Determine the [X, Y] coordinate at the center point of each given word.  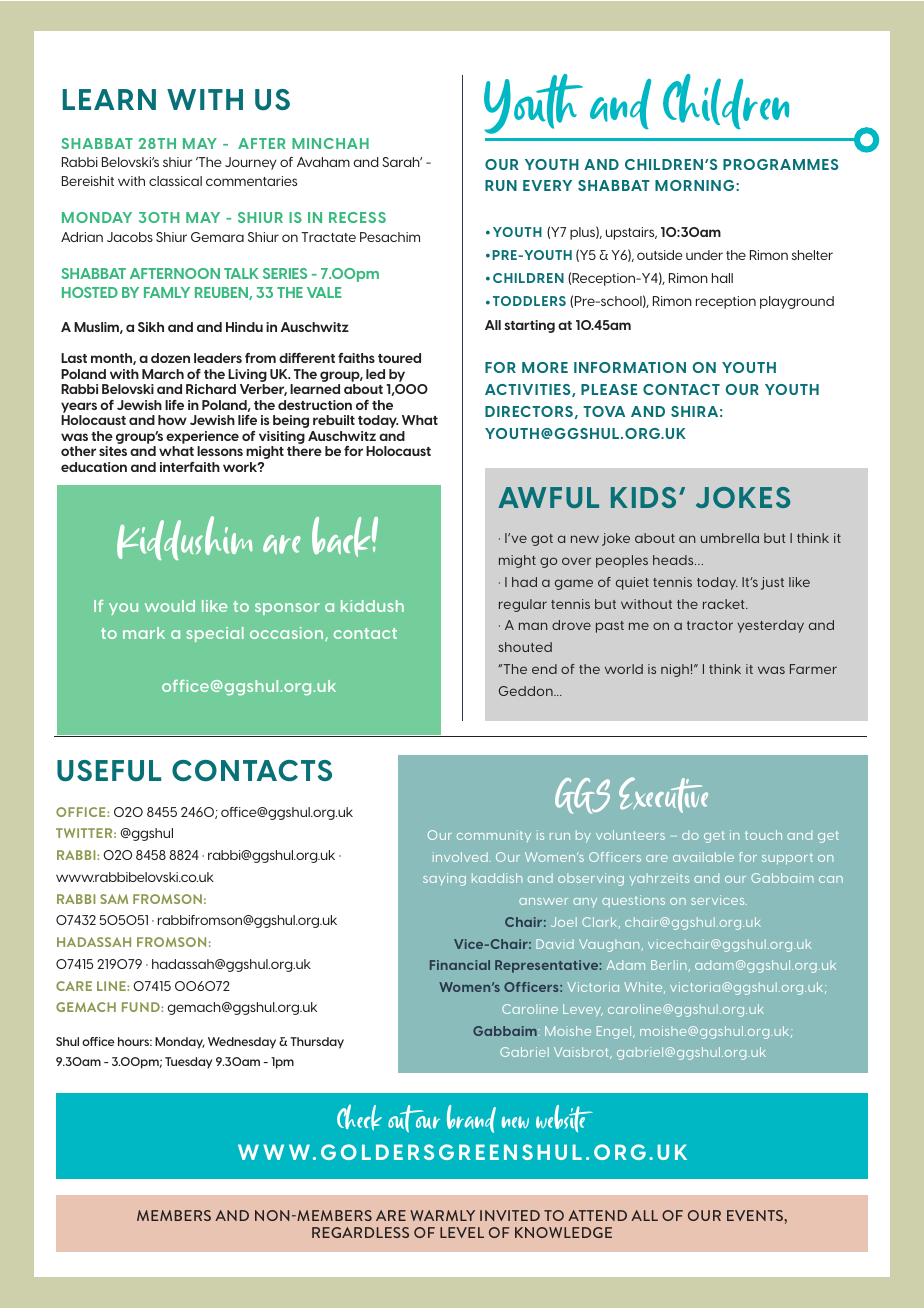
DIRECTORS [529, 411]
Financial [460, 965]
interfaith [190, 467]
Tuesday [188, 1063]
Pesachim [390, 237]
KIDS [643, 497]
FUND [142, 1007]
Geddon [527, 691]
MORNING [696, 185]
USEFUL [109, 771]
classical [175, 181]
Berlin [670, 966]
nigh [675, 670]
